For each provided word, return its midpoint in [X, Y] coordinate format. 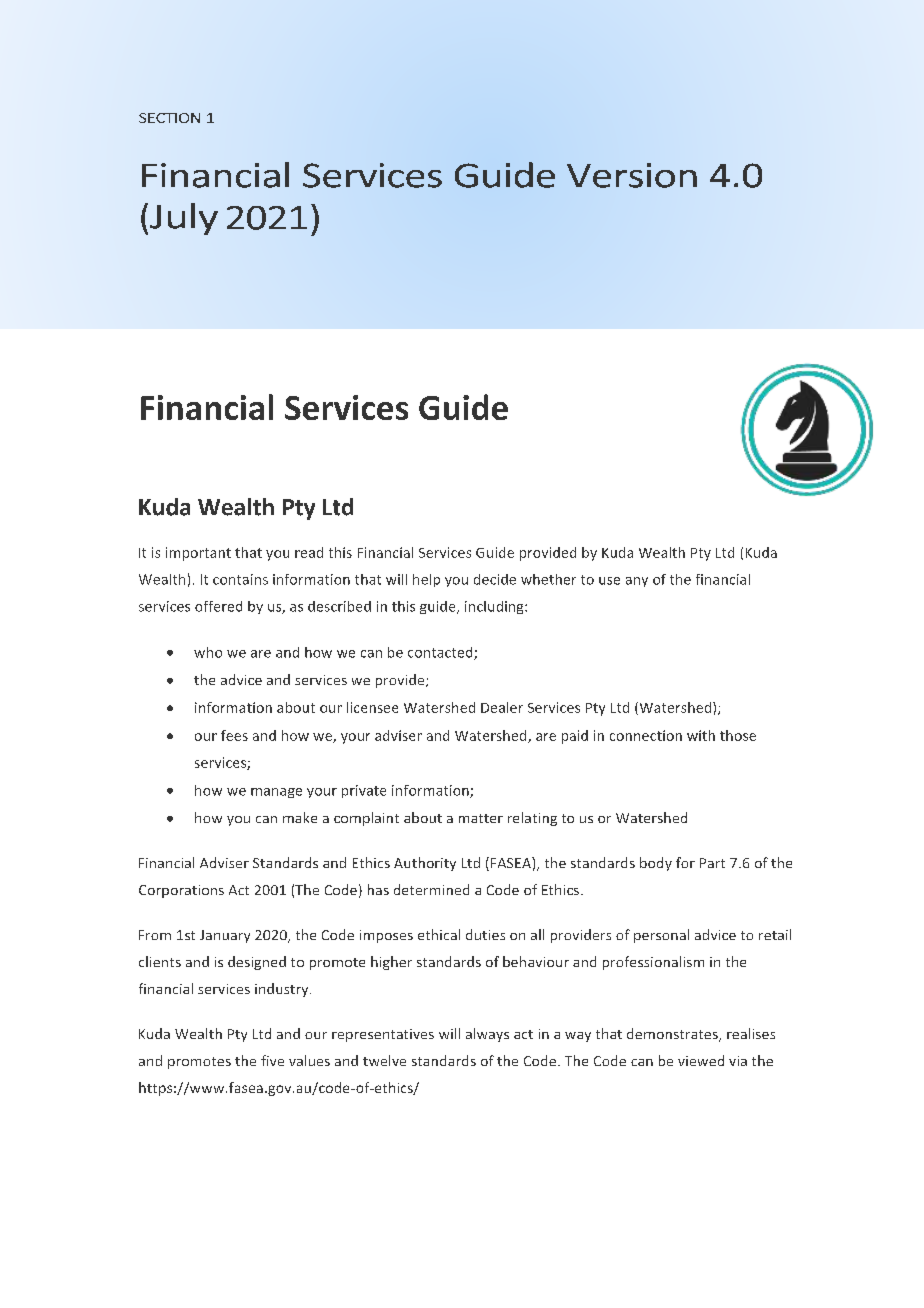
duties [485, 934]
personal [661, 936]
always [487, 1035]
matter [481, 818]
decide [495, 579]
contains [240, 579]
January [225, 936]
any [637, 582]
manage [276, 793]
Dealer [502, 707]
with [701, 735]
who [208, 652]
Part [712, 863]
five [272, 1060]
